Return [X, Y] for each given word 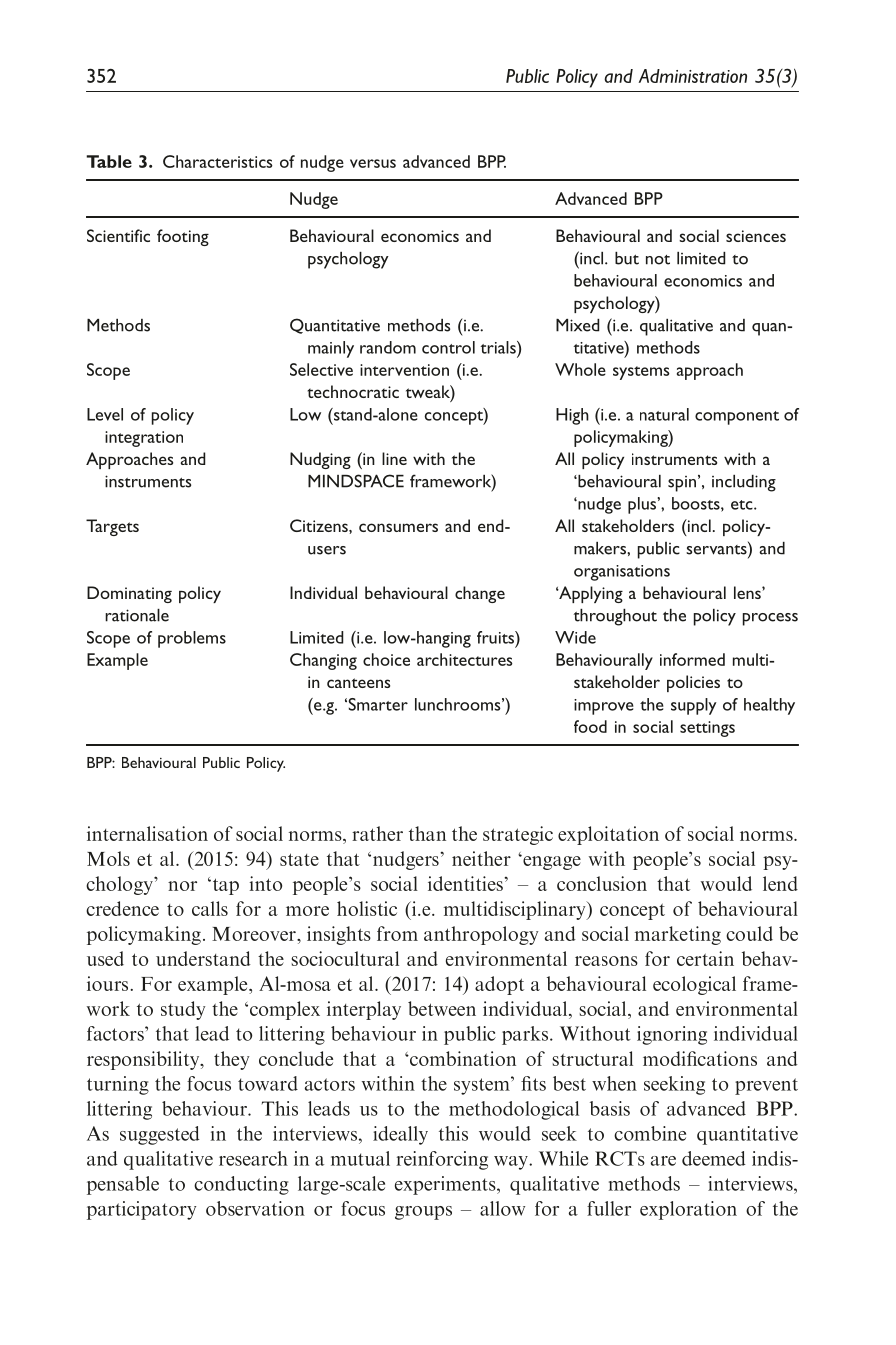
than [427, 833]
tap [224, 886]
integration [144, 439]
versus [373, 163]
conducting [241, 1185]
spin [682, 484]
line [394, 458]
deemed [714, 1158]
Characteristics [218, 161]
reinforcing [442, 1160]
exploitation [608, 835]
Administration [693, 76]
